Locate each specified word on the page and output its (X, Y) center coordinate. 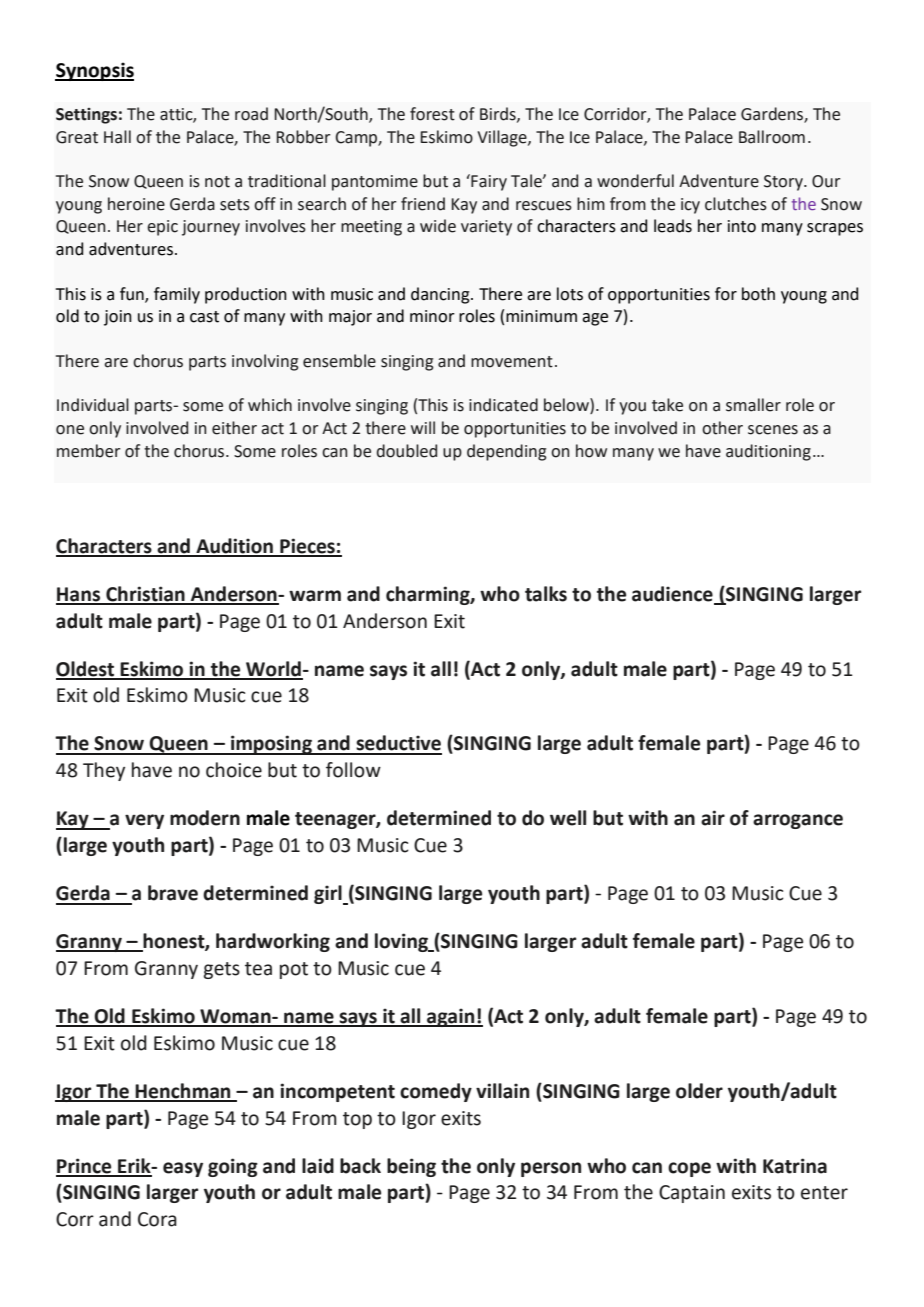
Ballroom (772, 137)
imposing (271, 745)
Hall (117, 137)
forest (432, 114)
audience (672, 594)
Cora (157, 1219)
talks (546, 594)
